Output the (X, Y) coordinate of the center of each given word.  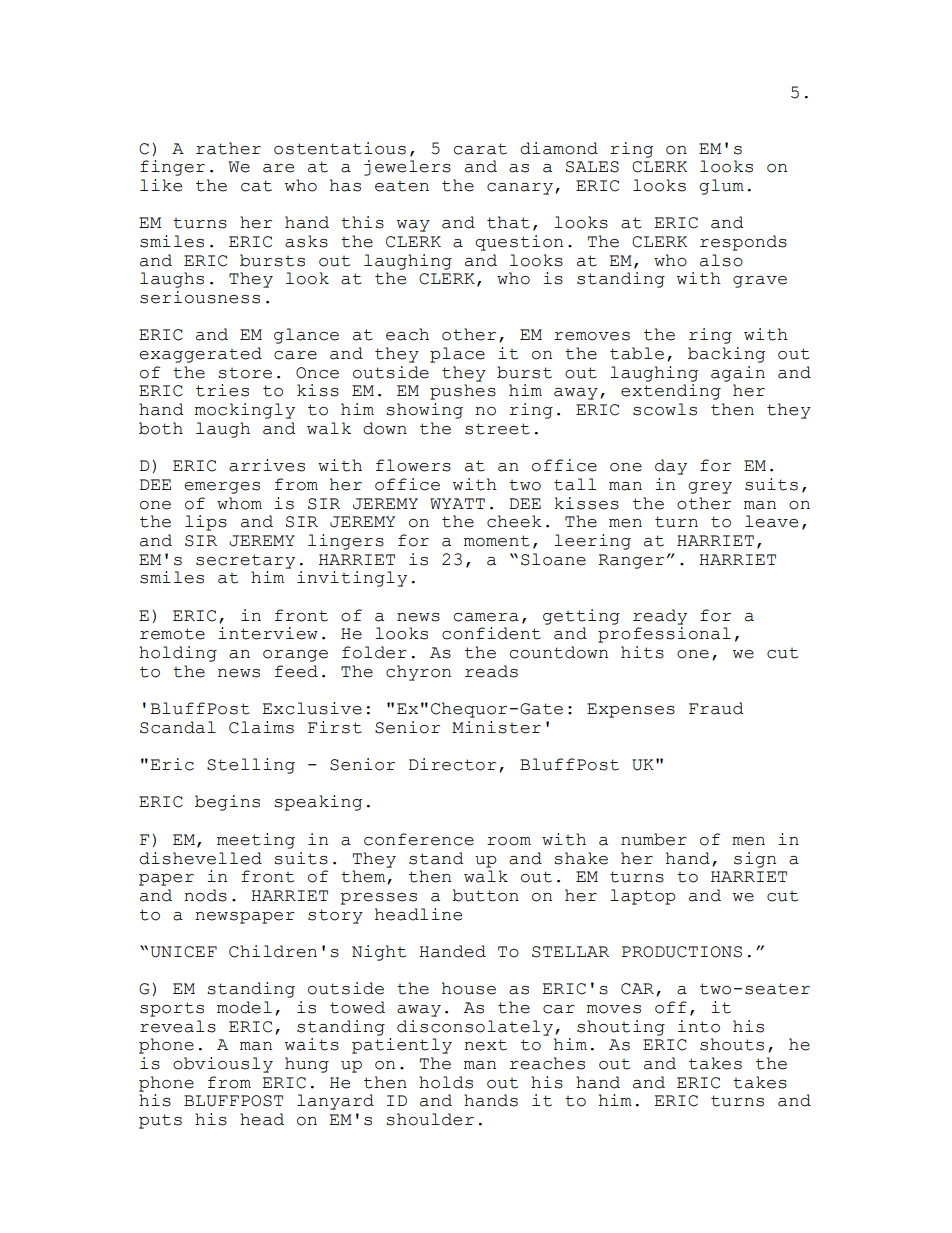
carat (480, 149)
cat (256, 186)
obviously (223, 1065)
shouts (732, 1044)
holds (446, 1082)
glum (721, 187)
